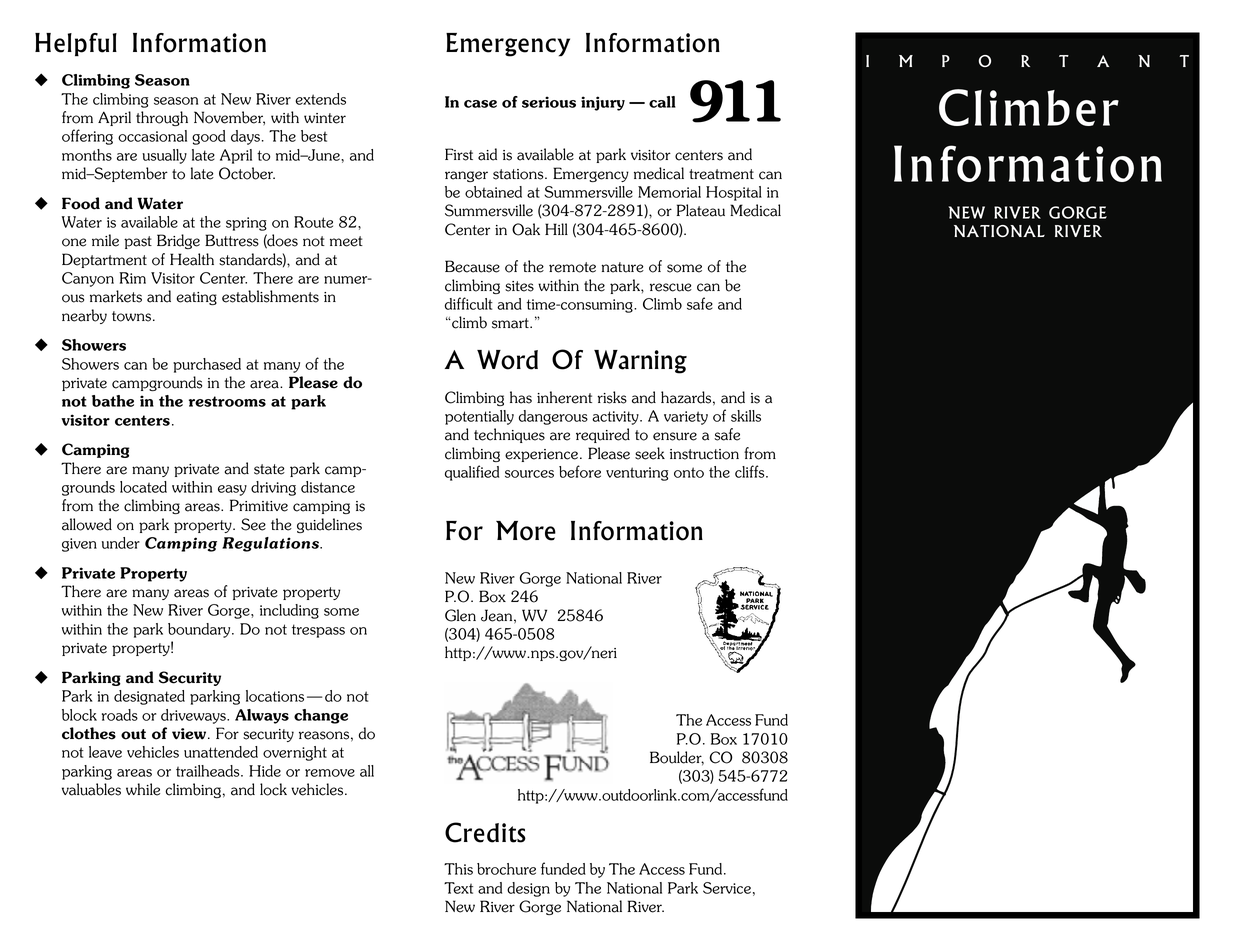 The width and height of the image is (1233, 952). Describe the element at coordinates (480, 104) in the image. I see `case` at that location.
